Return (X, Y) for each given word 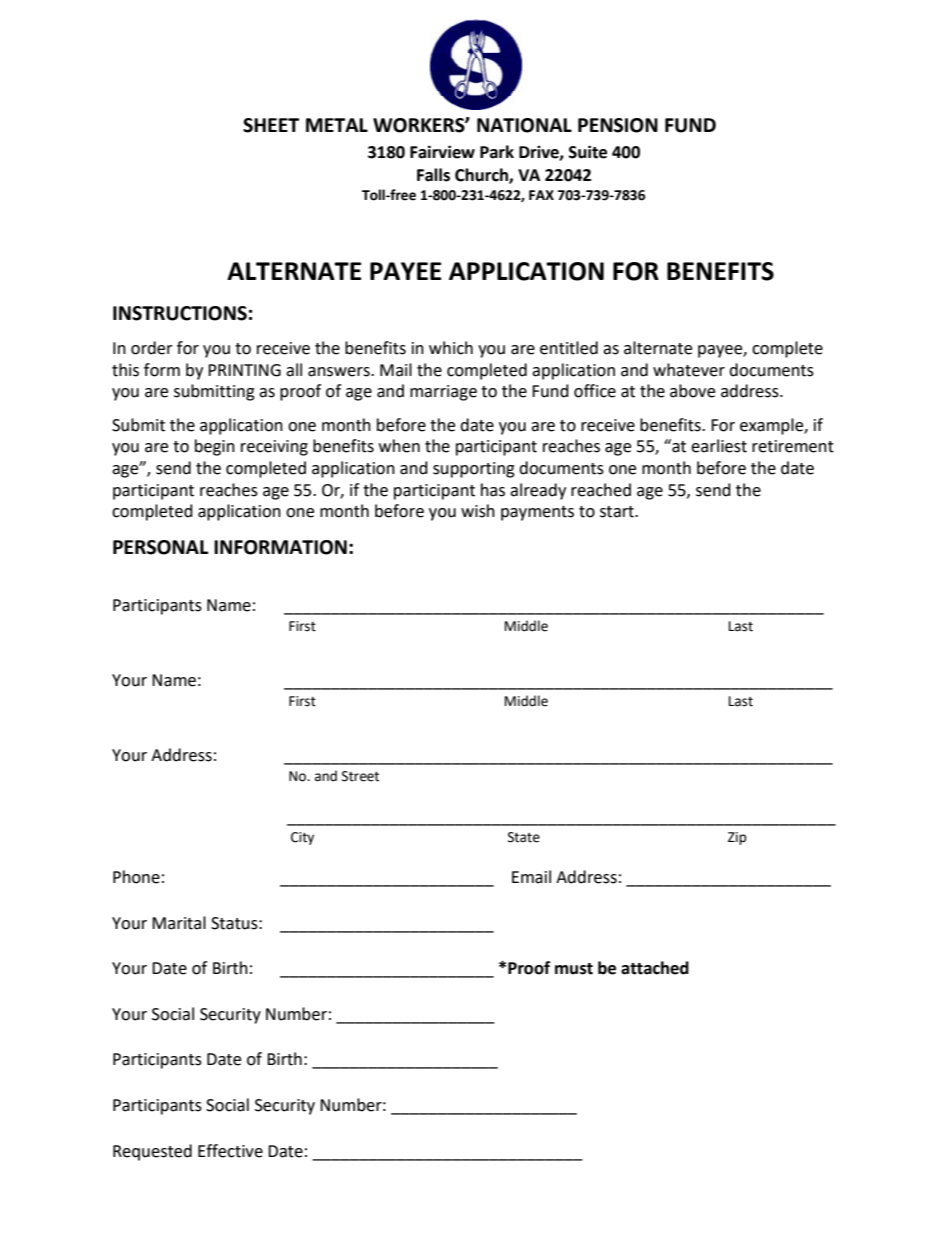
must (574, 969)
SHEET (271, 125)
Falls (433, 175)
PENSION (618, 125)
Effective (230, 1151)
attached (655, 968)
